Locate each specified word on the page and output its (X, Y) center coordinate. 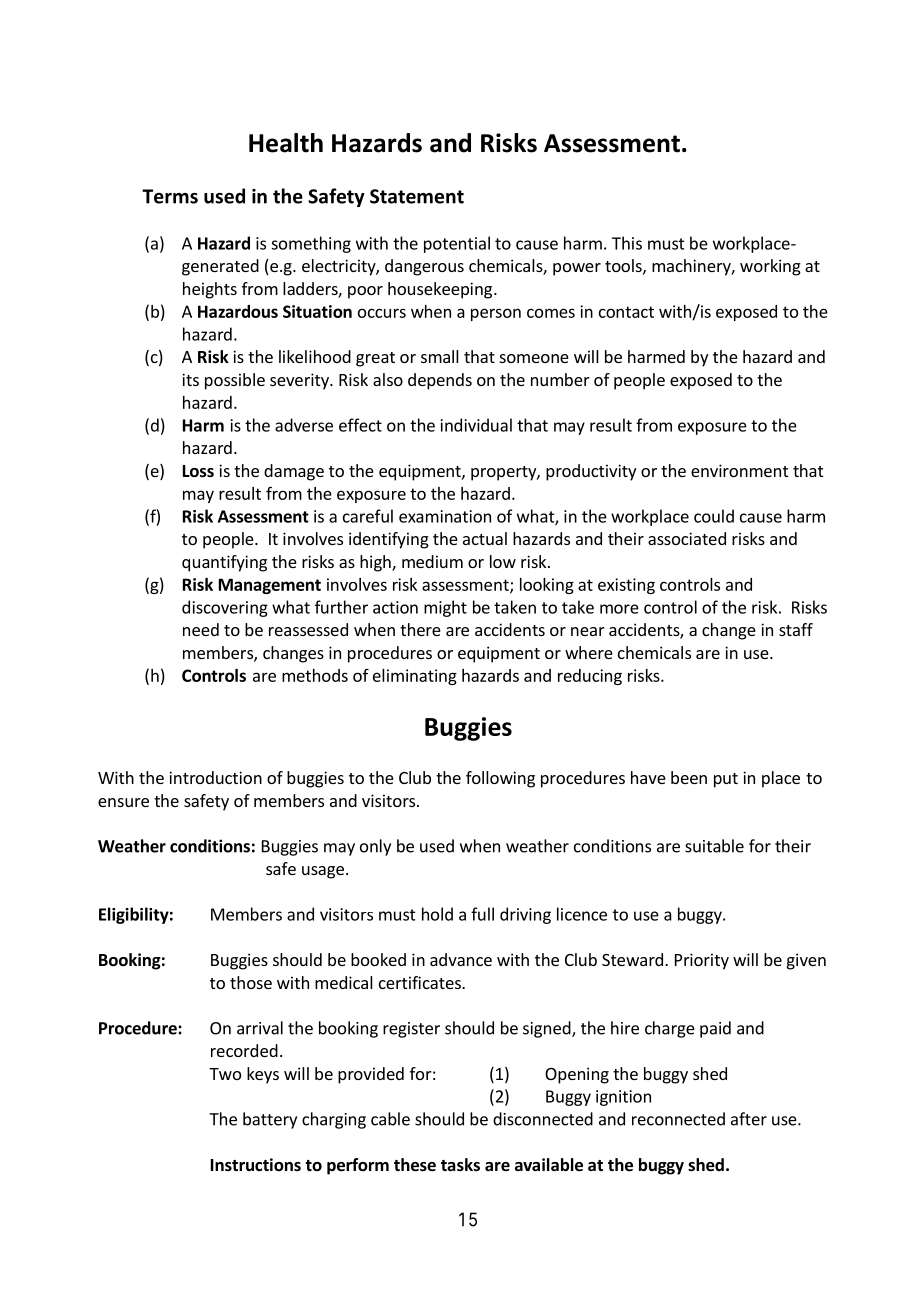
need (201, 629)
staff (796, 629)
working (770, 267)
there (420, 629)
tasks (460, 1165)
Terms (170, 196)
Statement (417, 196)
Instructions (256, 1165)
